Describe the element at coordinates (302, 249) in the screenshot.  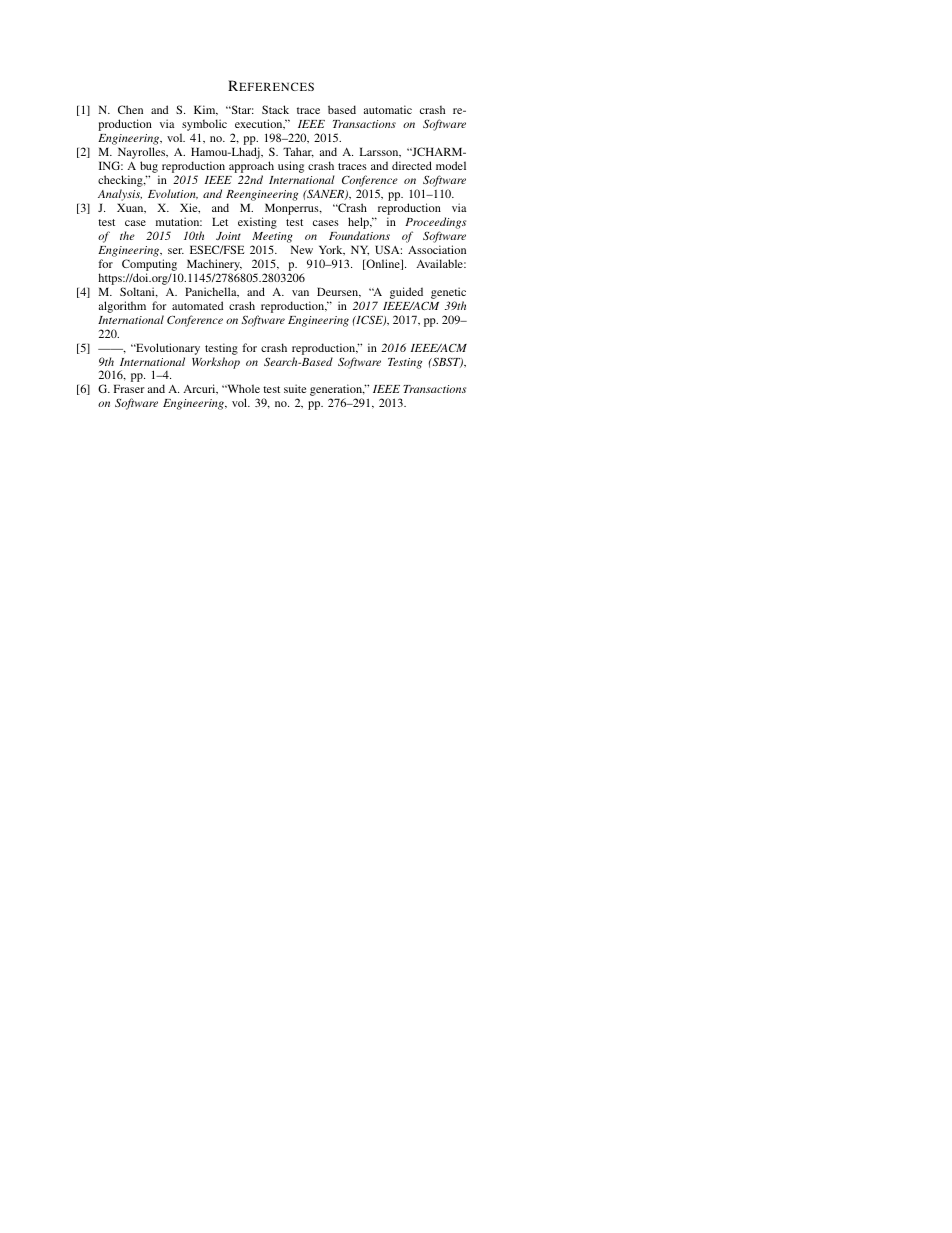
I see `New` at that location.
